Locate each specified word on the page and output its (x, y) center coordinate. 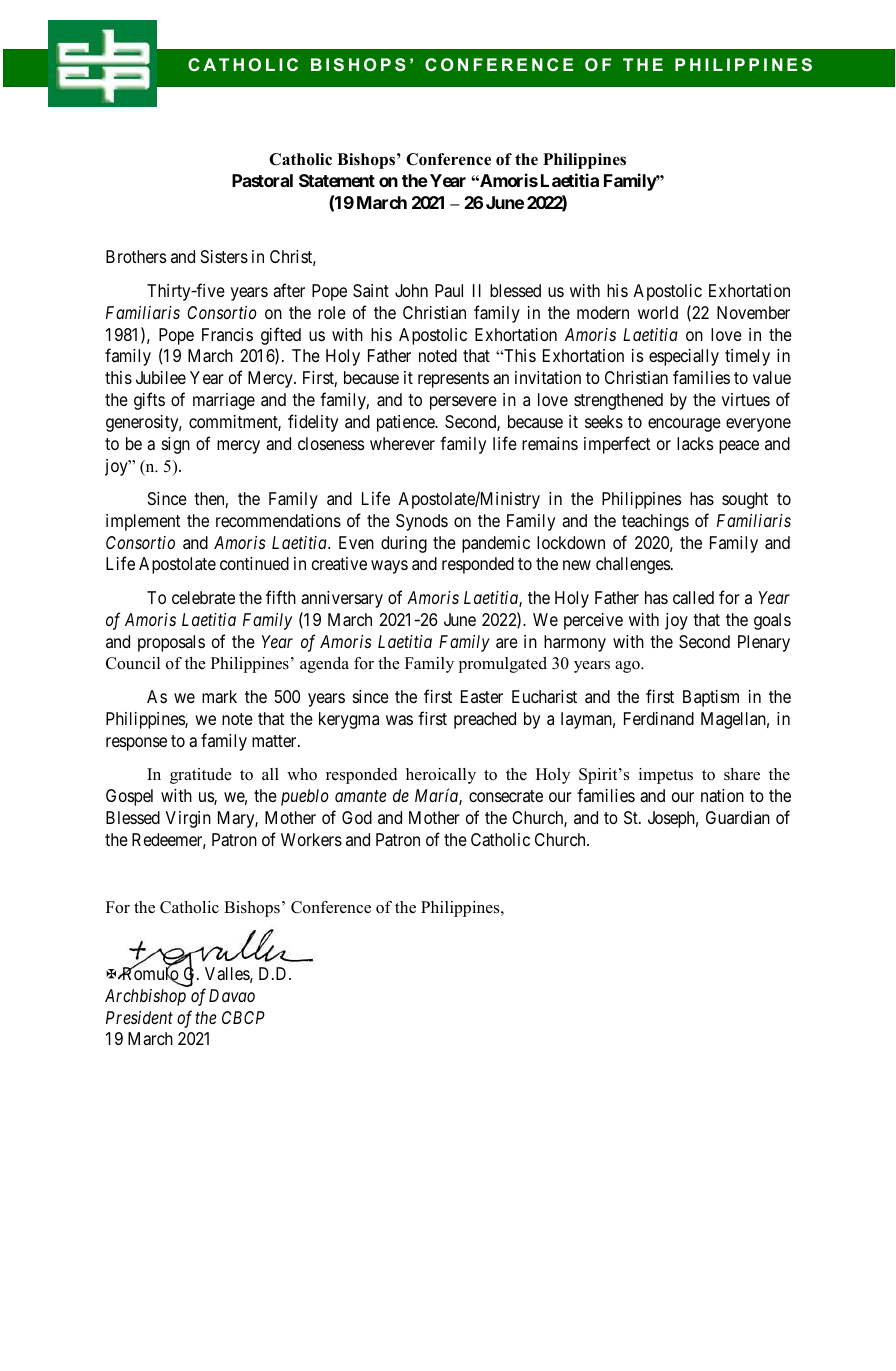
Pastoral (262, 180)
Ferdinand (659, 718)
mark (219, 697)
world (658, 312)
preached (485, 720)
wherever (402, 443)
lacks (695, 443)
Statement (337, 180)
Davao (232, 995)
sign (176, 445)
